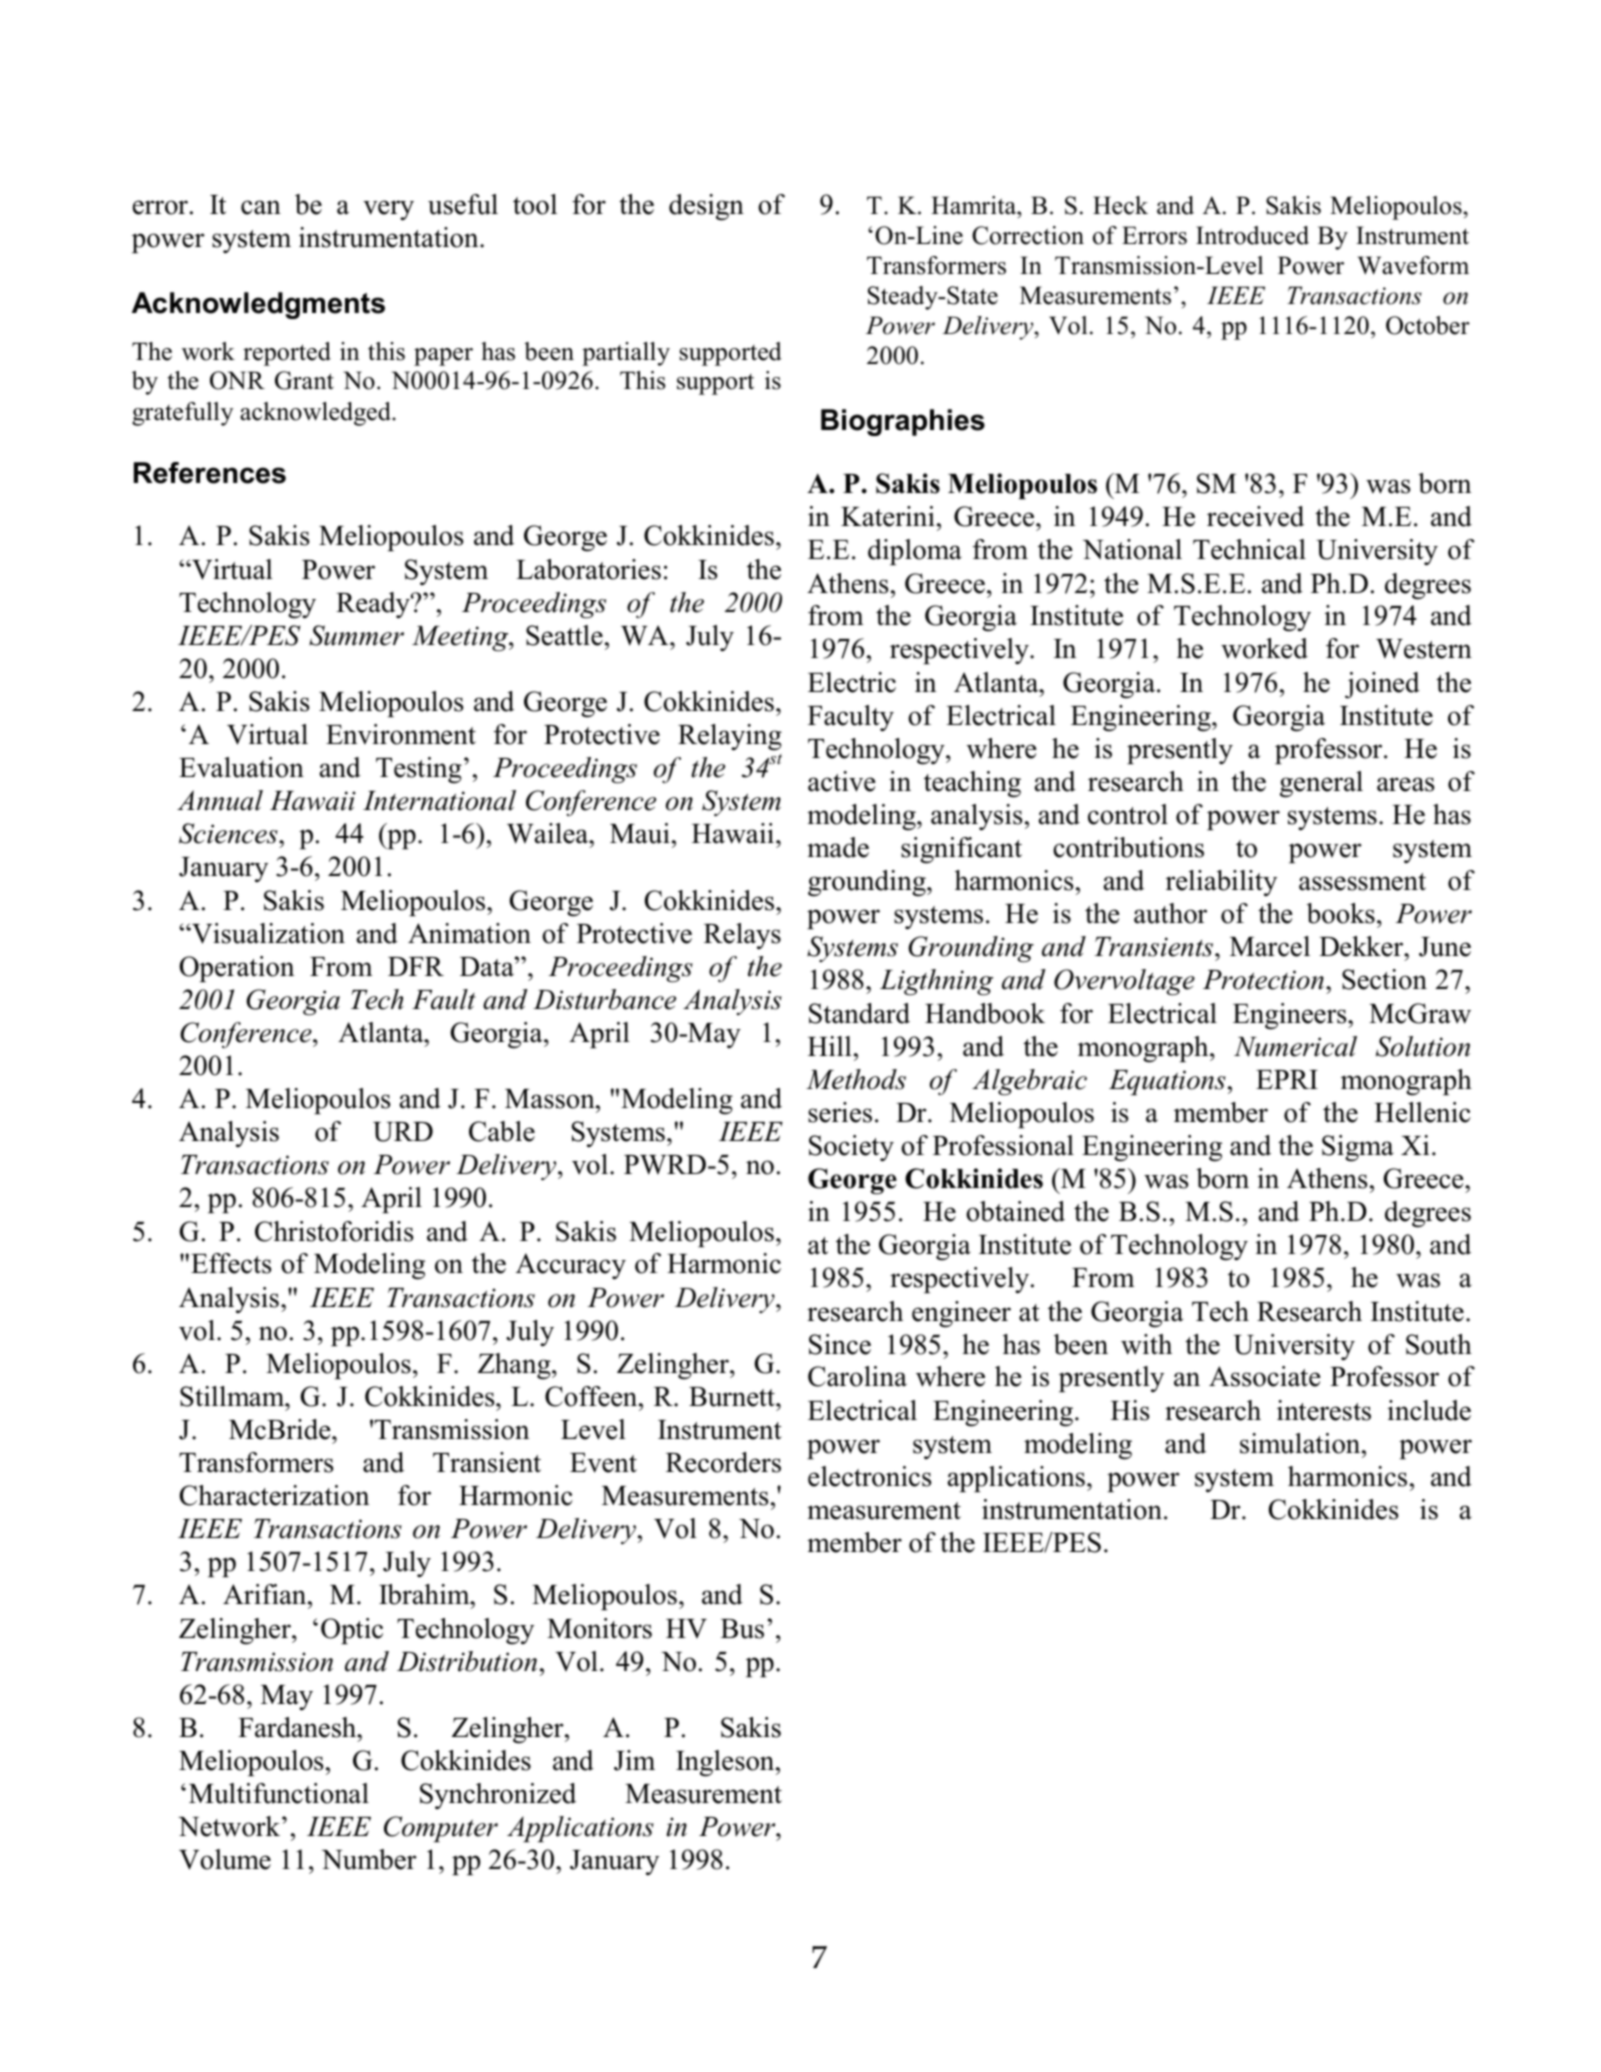  Describe the element at coordinates (279, 1793) in the image. I see `Multifunctional` at that location.
